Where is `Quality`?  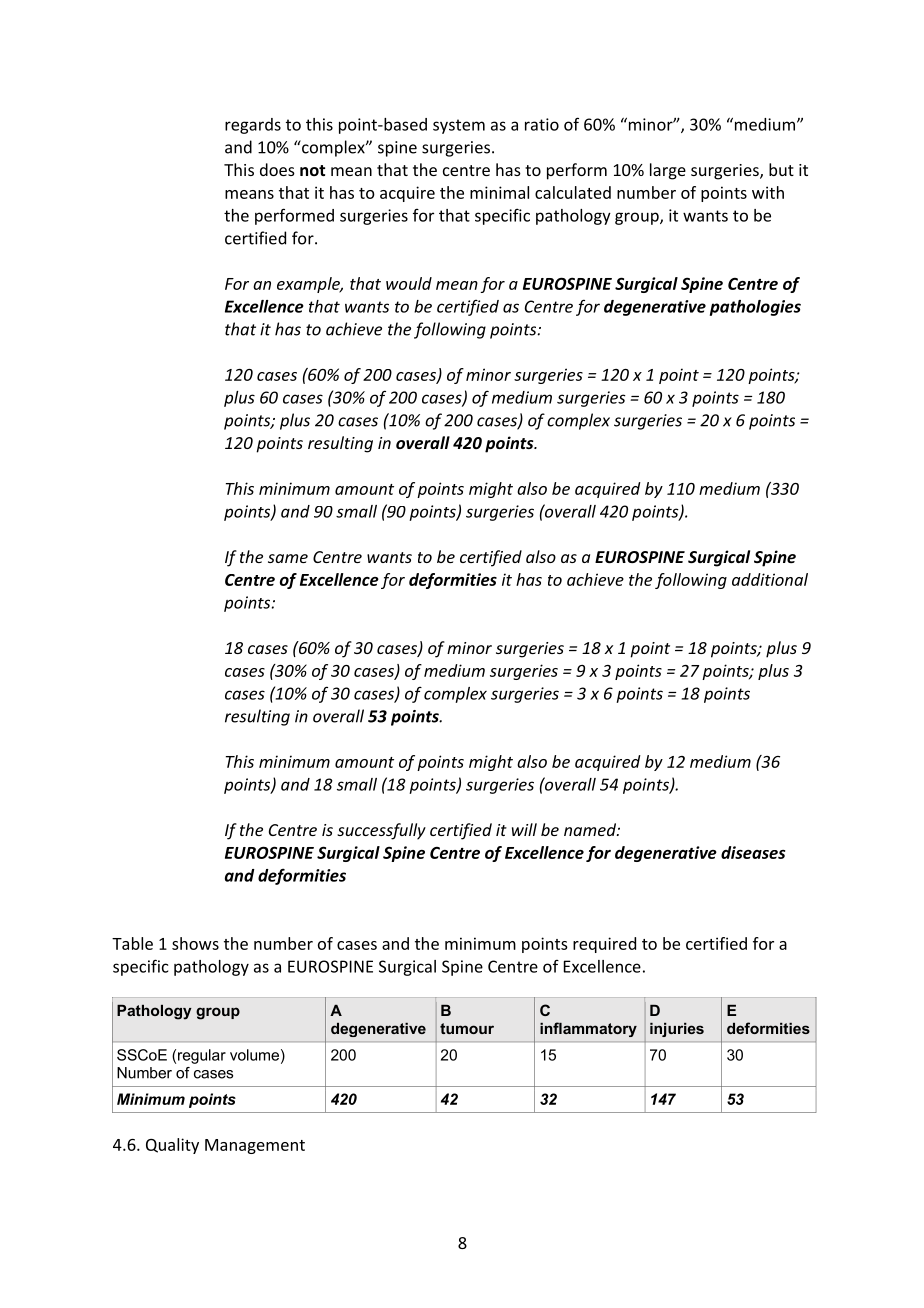 Quality is located at coordinates (172, 1146).
